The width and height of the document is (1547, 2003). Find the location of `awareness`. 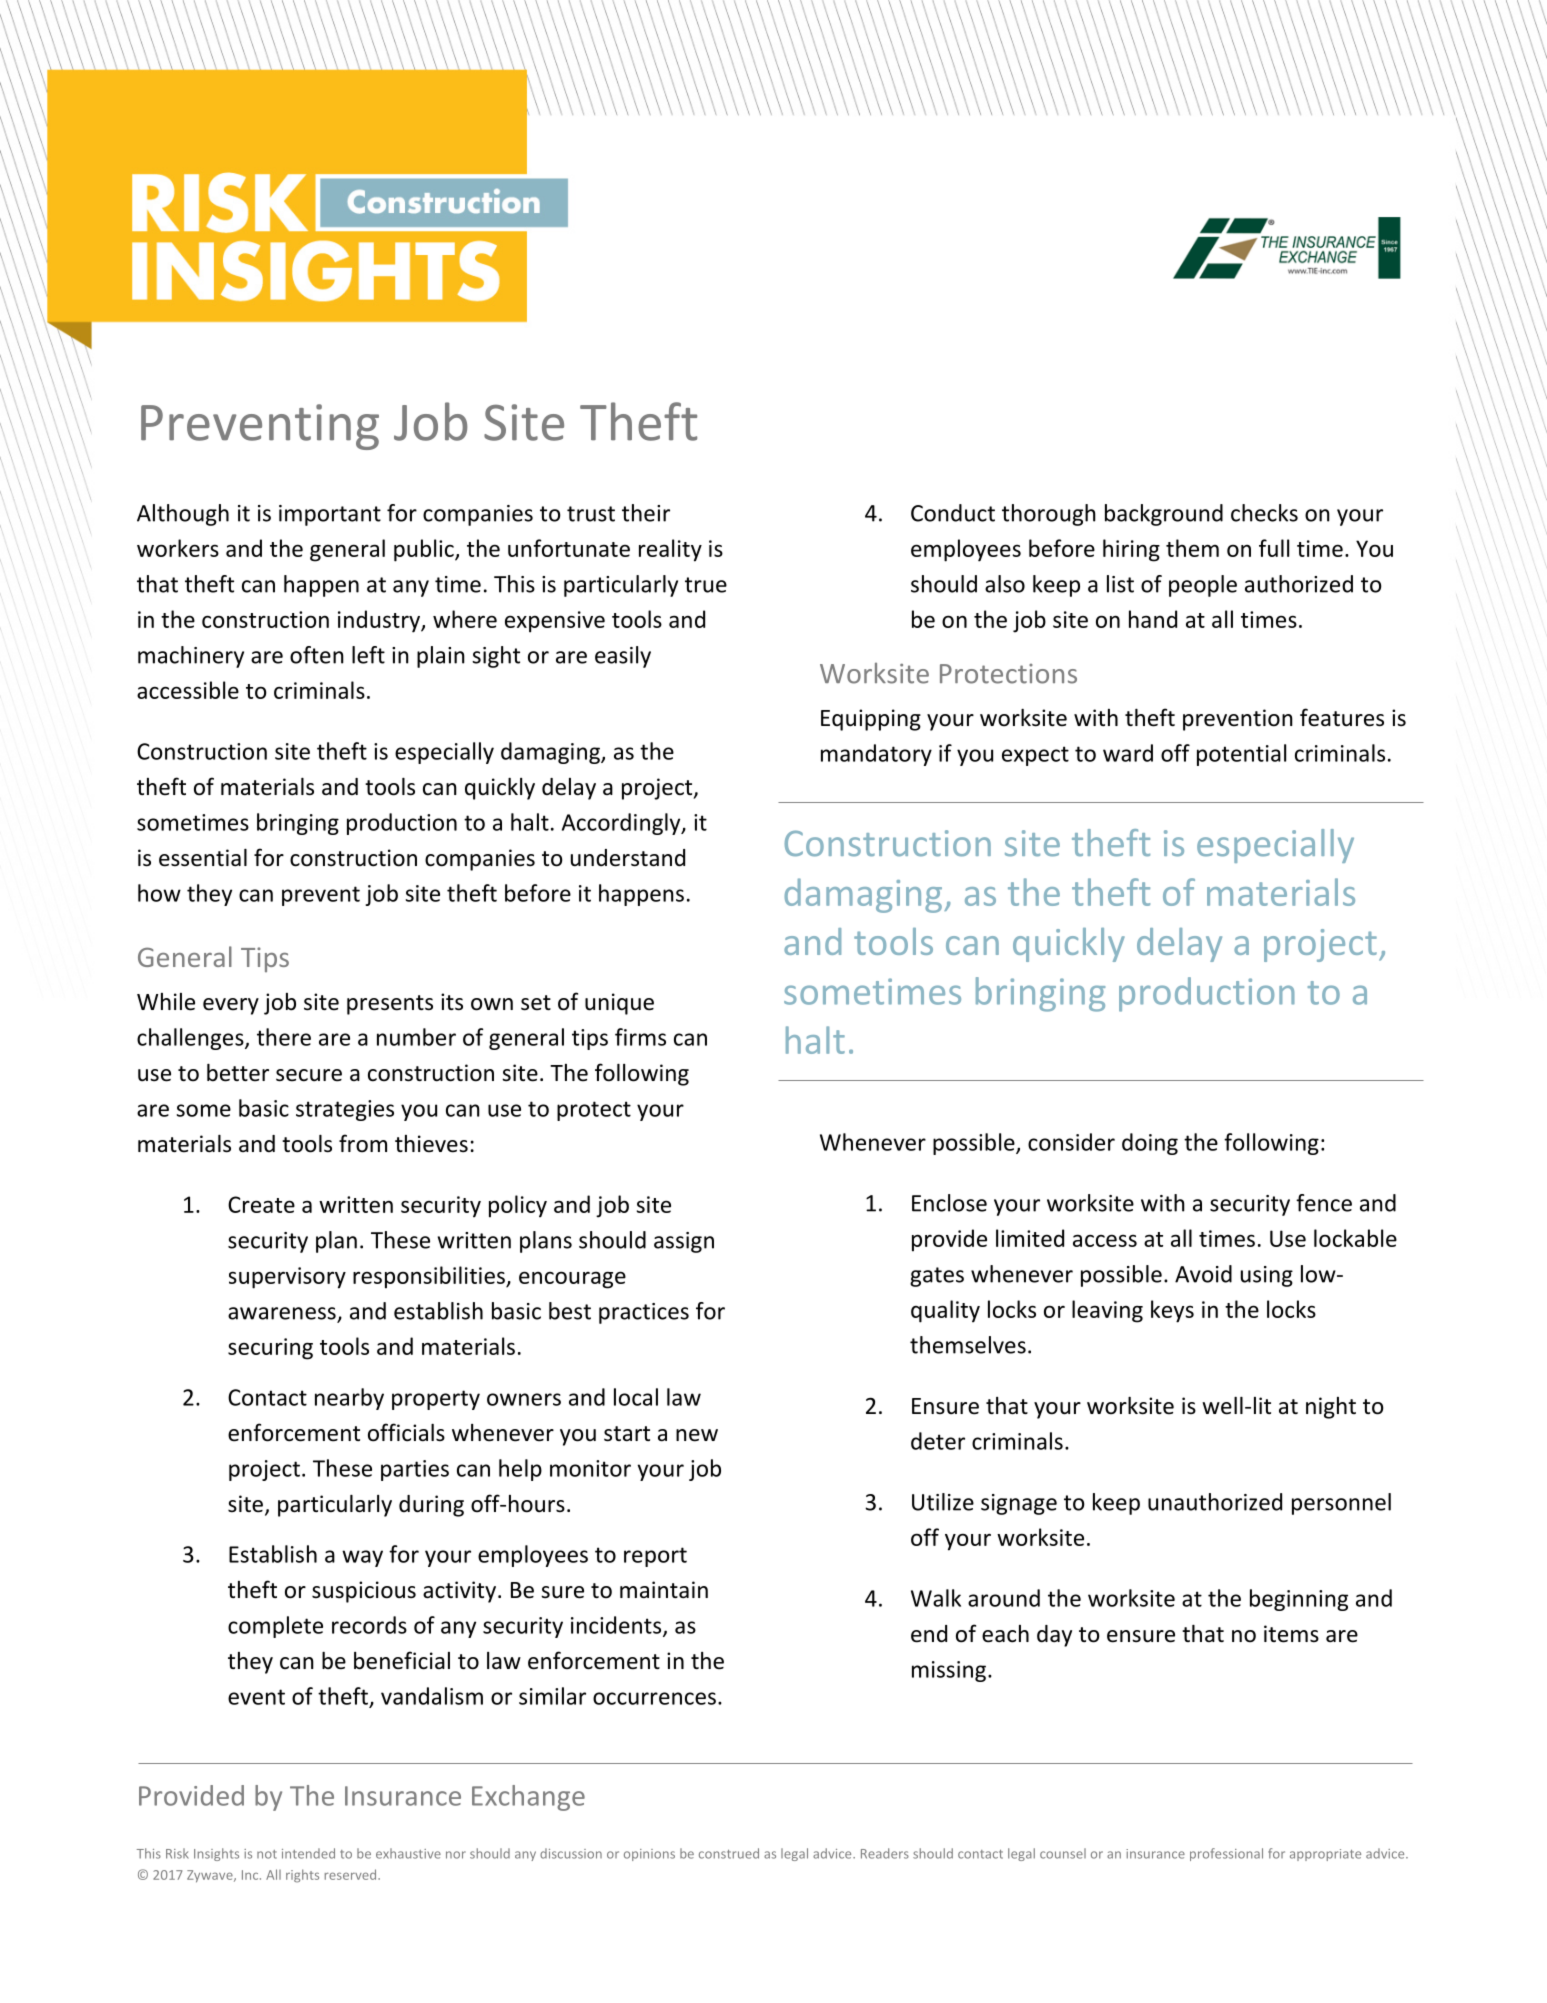

awareness is located at coordinates (283, 1314).
